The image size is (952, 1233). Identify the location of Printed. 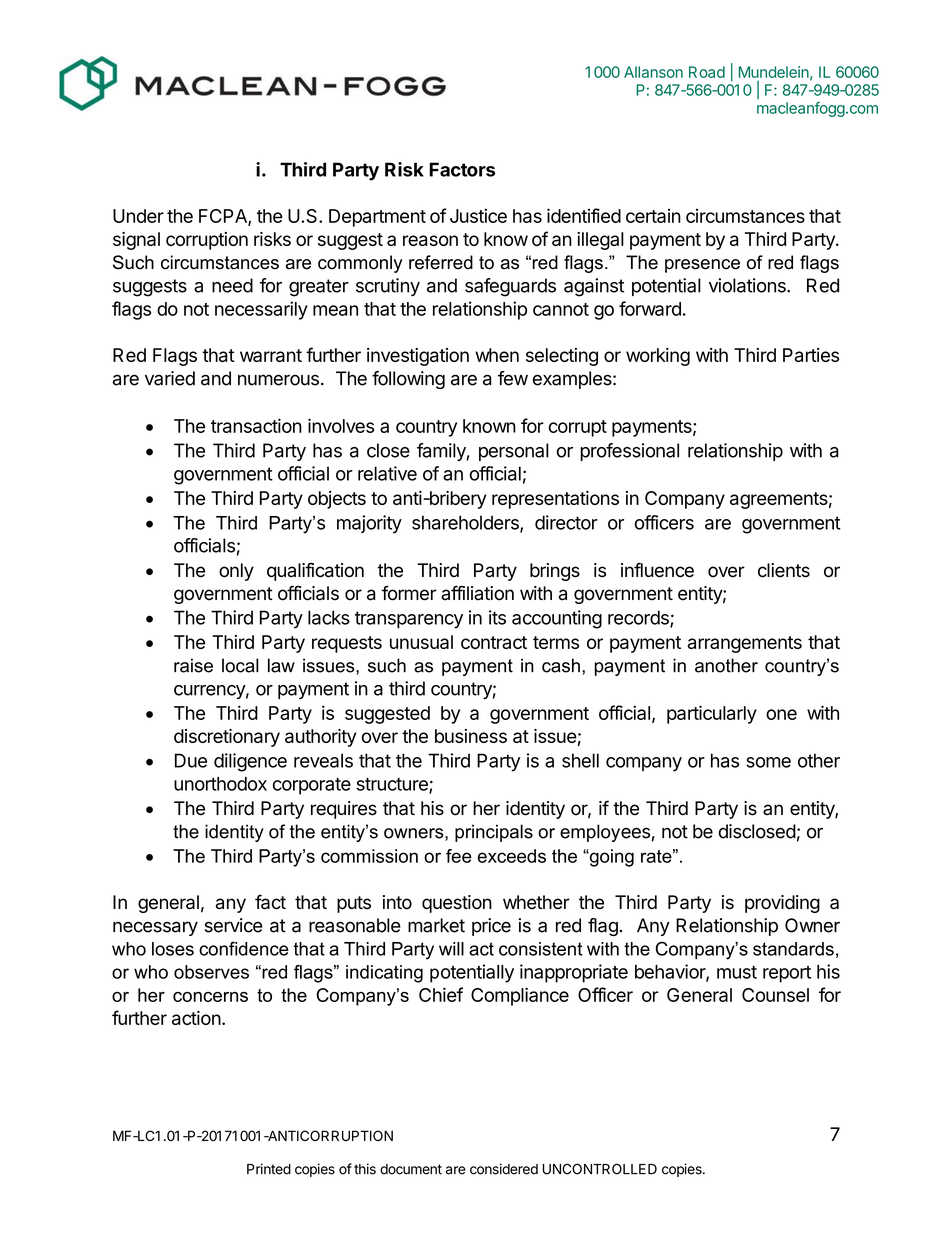
(269, 1169).
